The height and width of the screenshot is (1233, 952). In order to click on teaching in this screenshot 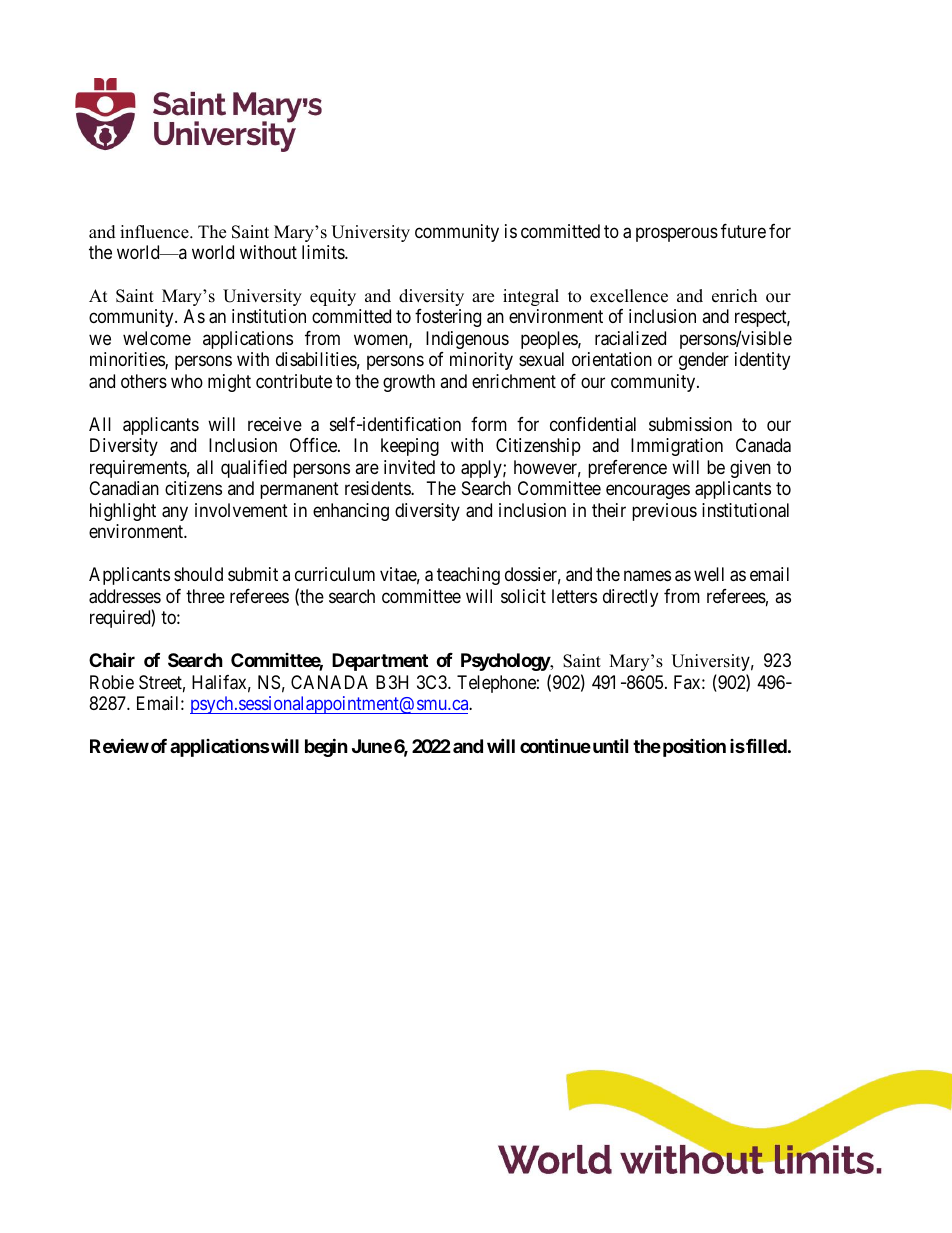, I will do `click(468, 576)`.
